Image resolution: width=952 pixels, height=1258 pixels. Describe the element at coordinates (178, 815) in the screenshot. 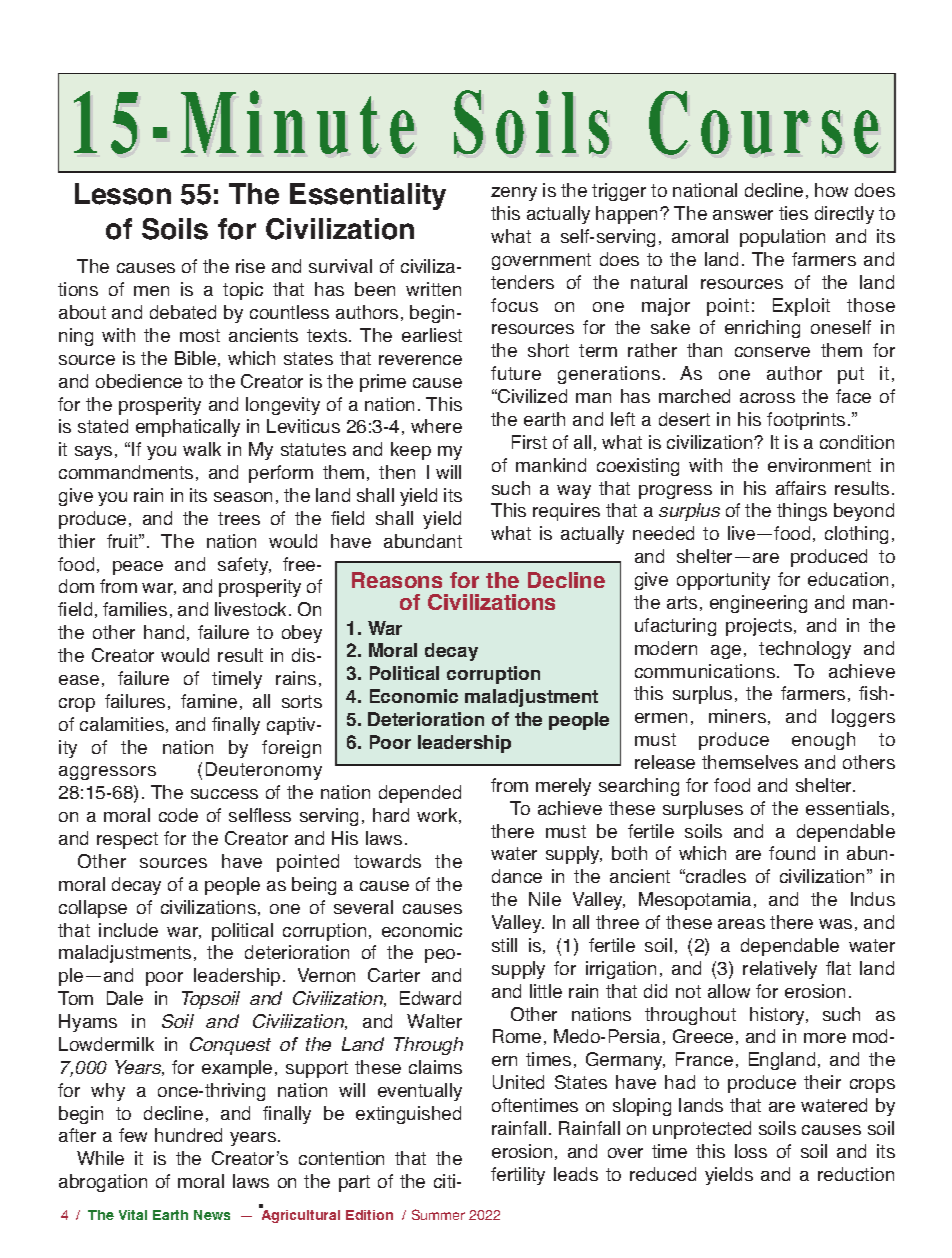

I see `code` at that location.
